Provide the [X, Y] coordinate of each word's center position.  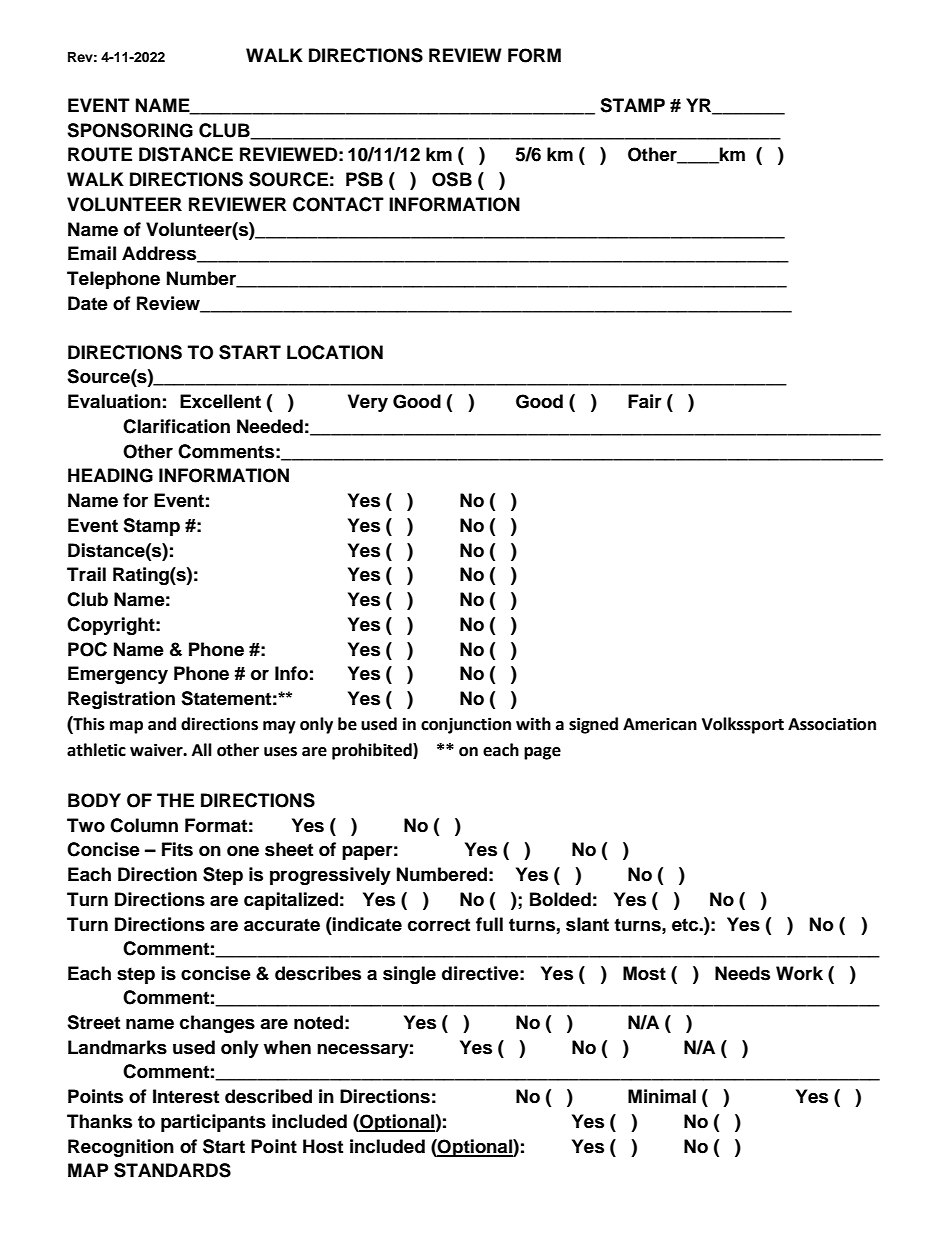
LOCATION [335, 352]
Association [832, 724]
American [660, 724]
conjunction [466, 725]
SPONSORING [130, 130]
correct [439, 925]
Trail [86, 574]
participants [213, 1123]
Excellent [220, 401]
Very [368, 403]
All [202, 749]
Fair [645, 401]
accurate [282, 925]
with [533, 724]
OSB [452, 179]
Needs [742, 973]
